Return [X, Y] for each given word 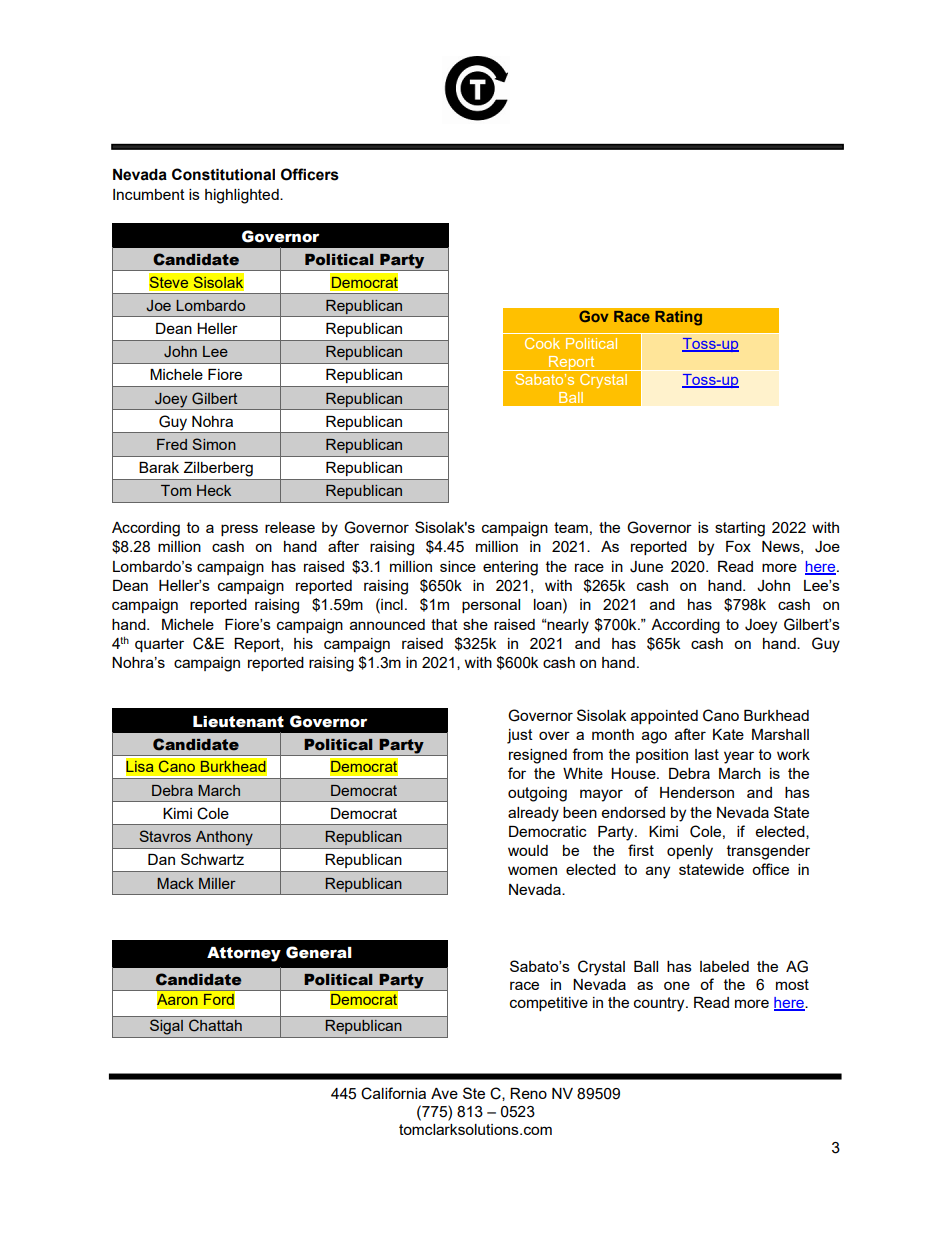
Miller [217, 883]
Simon [214, 444]
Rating [678, 318]
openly [690, 852]
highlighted [243, 196]
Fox [738, 546]
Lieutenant [238, 722]
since [458, 566]
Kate [728, 734]
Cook [542, 343]
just [520, 736]
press [239, 530]
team [571, 527]
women [532, 870]
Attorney [244, 954]
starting [740, 529]
